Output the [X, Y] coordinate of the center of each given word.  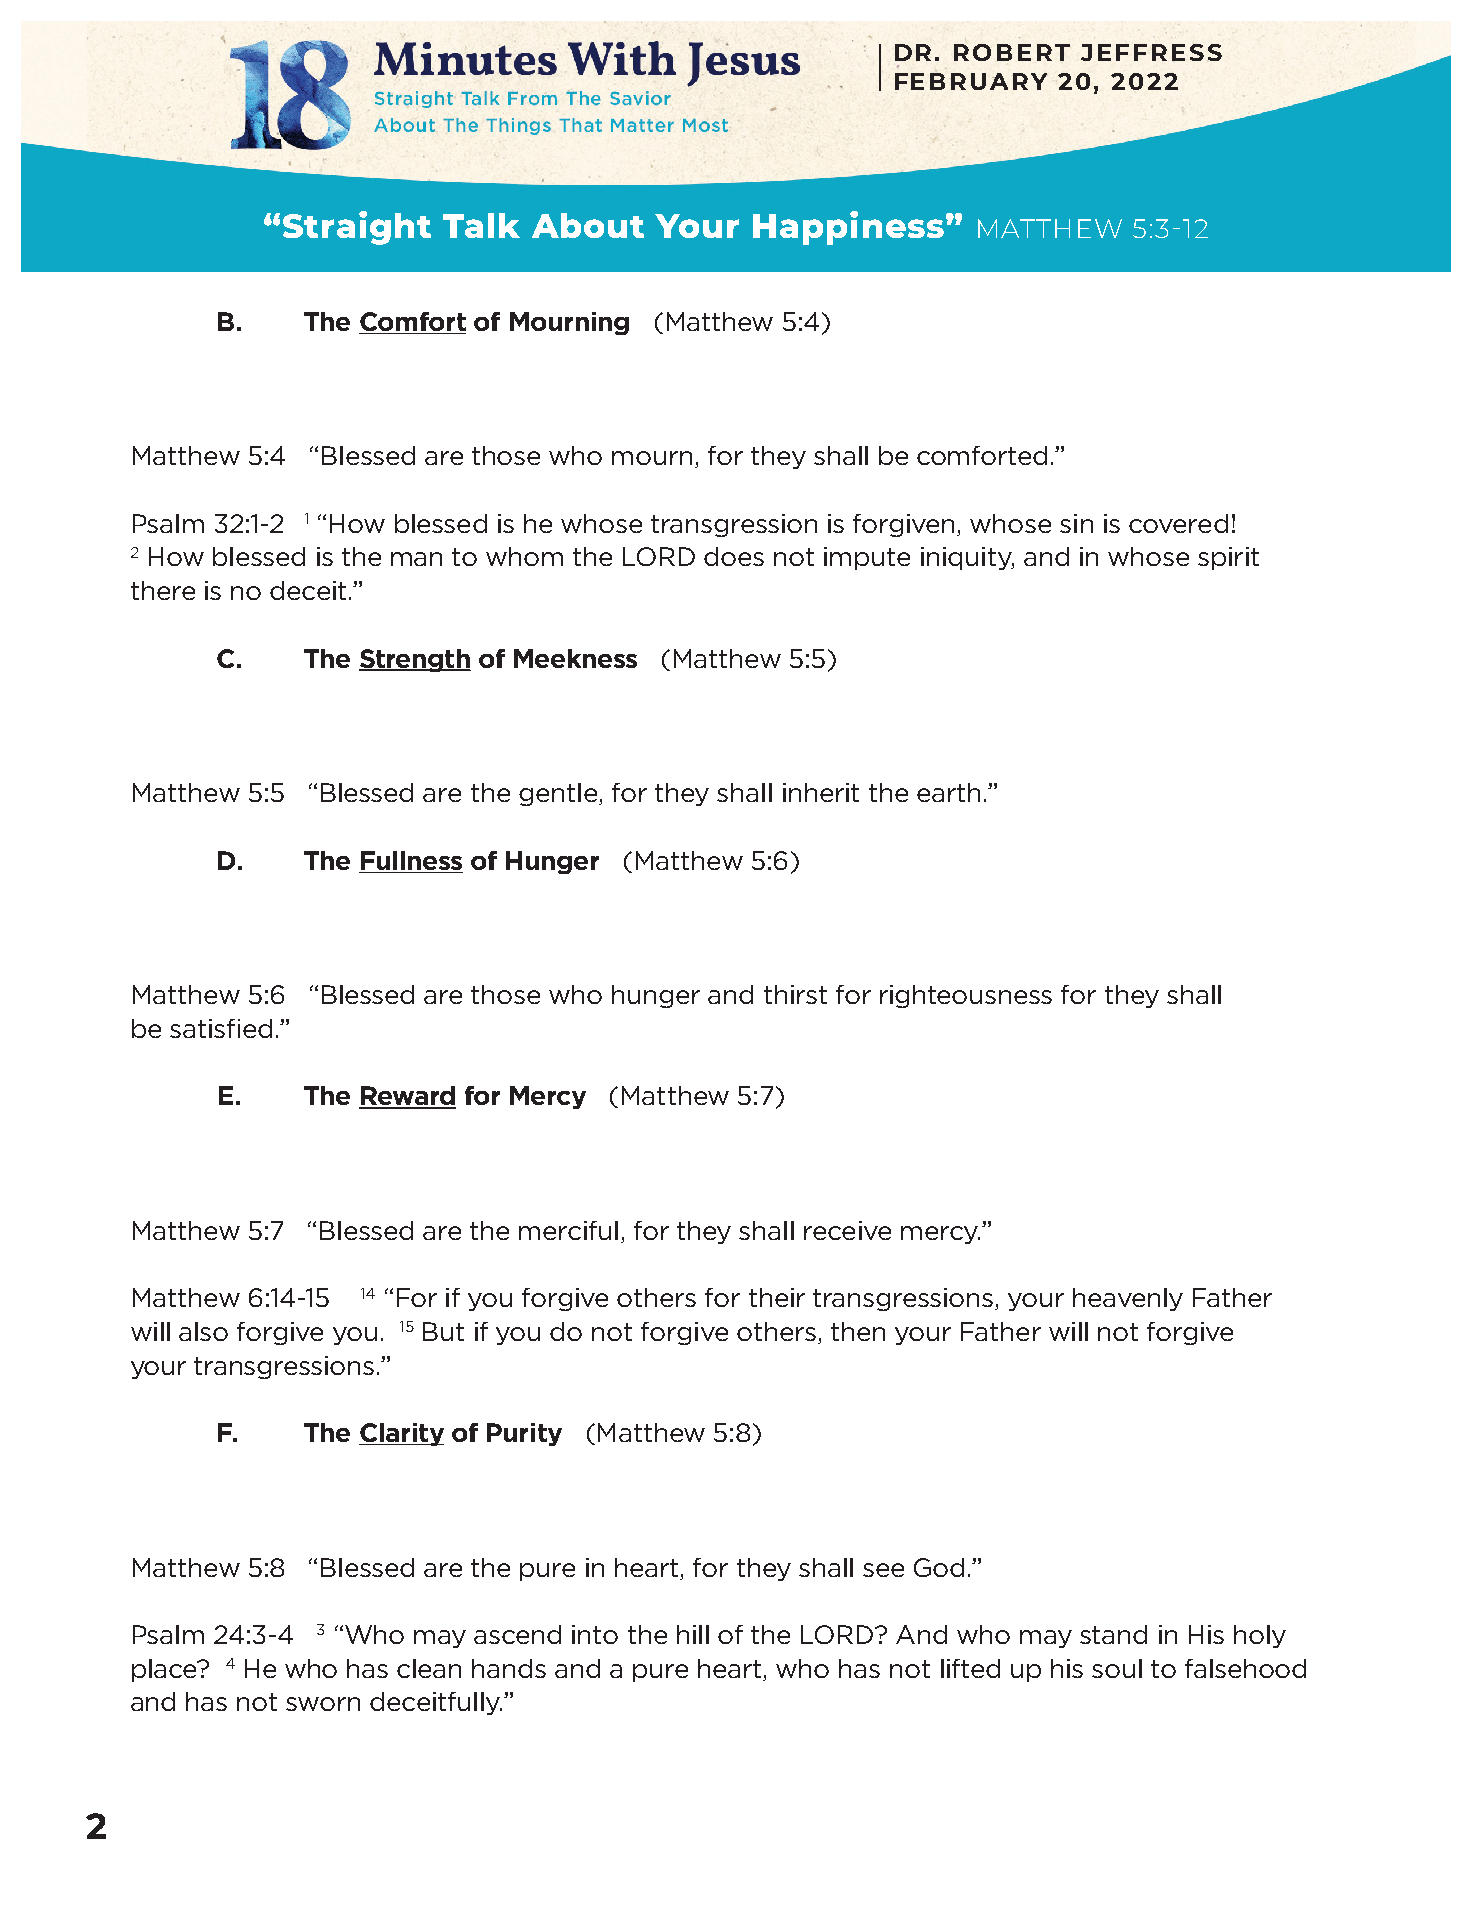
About [588, 225]
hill [693, 1634]
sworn [323, 1704]
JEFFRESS [1151, 52]
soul [1117, 1668]
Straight [357, 228]
